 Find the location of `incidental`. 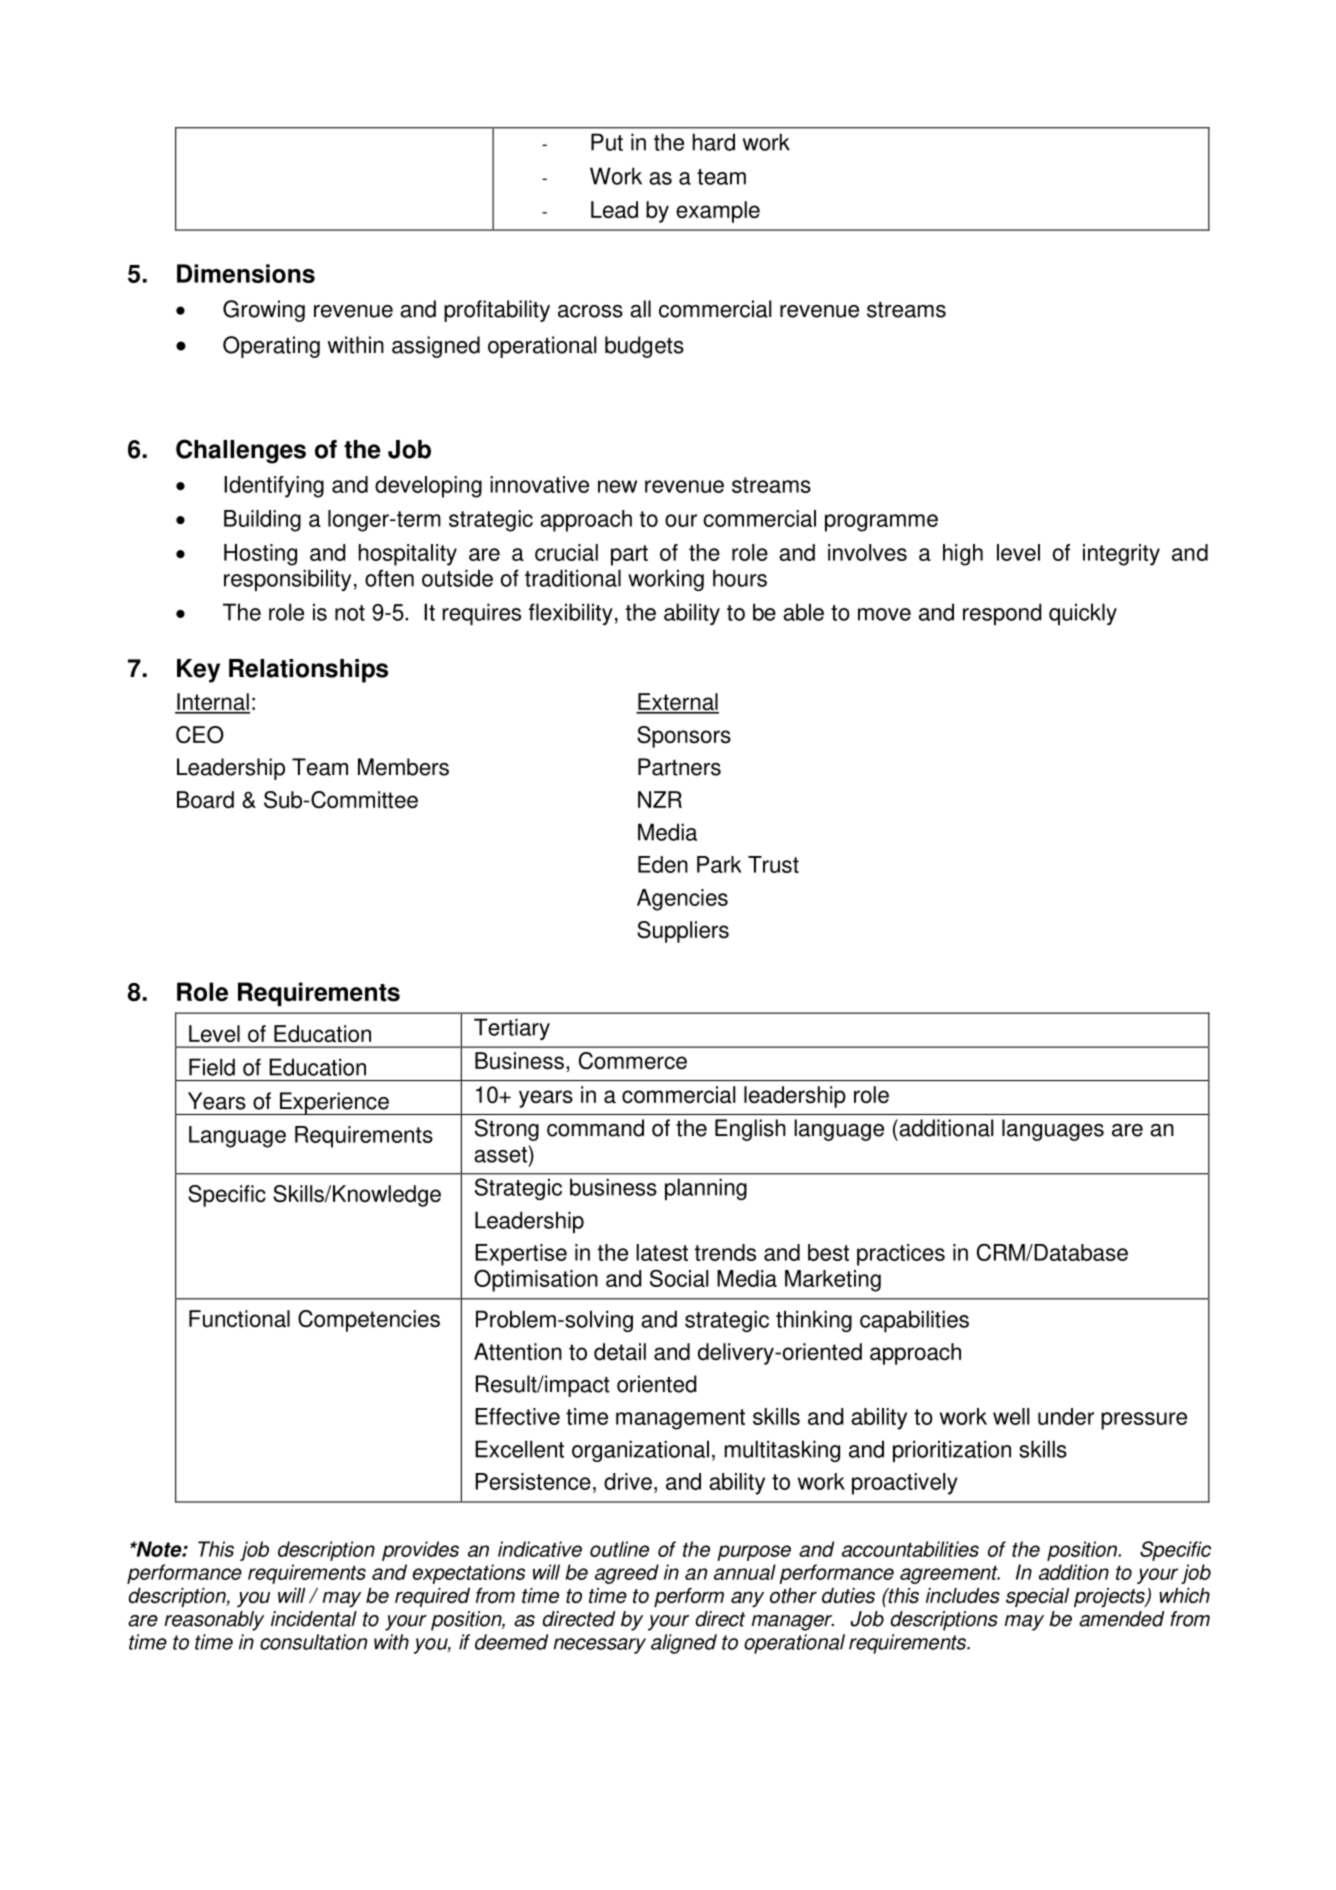

incidental is located at coordinates (314, 1619).
